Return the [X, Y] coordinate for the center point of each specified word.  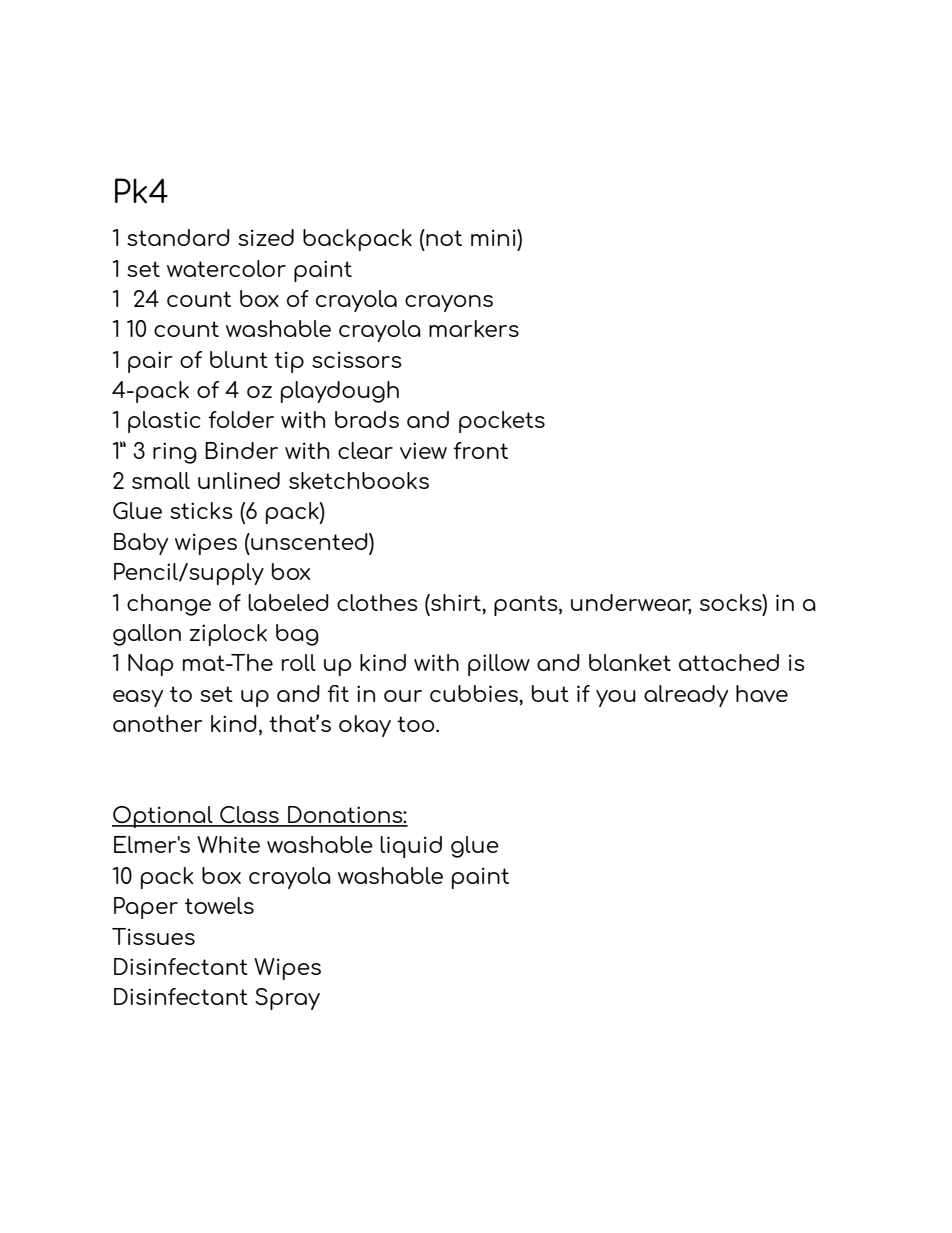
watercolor [226, 268]
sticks [201, 510]
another [158, 723]
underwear [631, 603]
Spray [287, 999]
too [417, 724]
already [686, 696]
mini [494, 237]
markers [474, 328]
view [423, 450]
